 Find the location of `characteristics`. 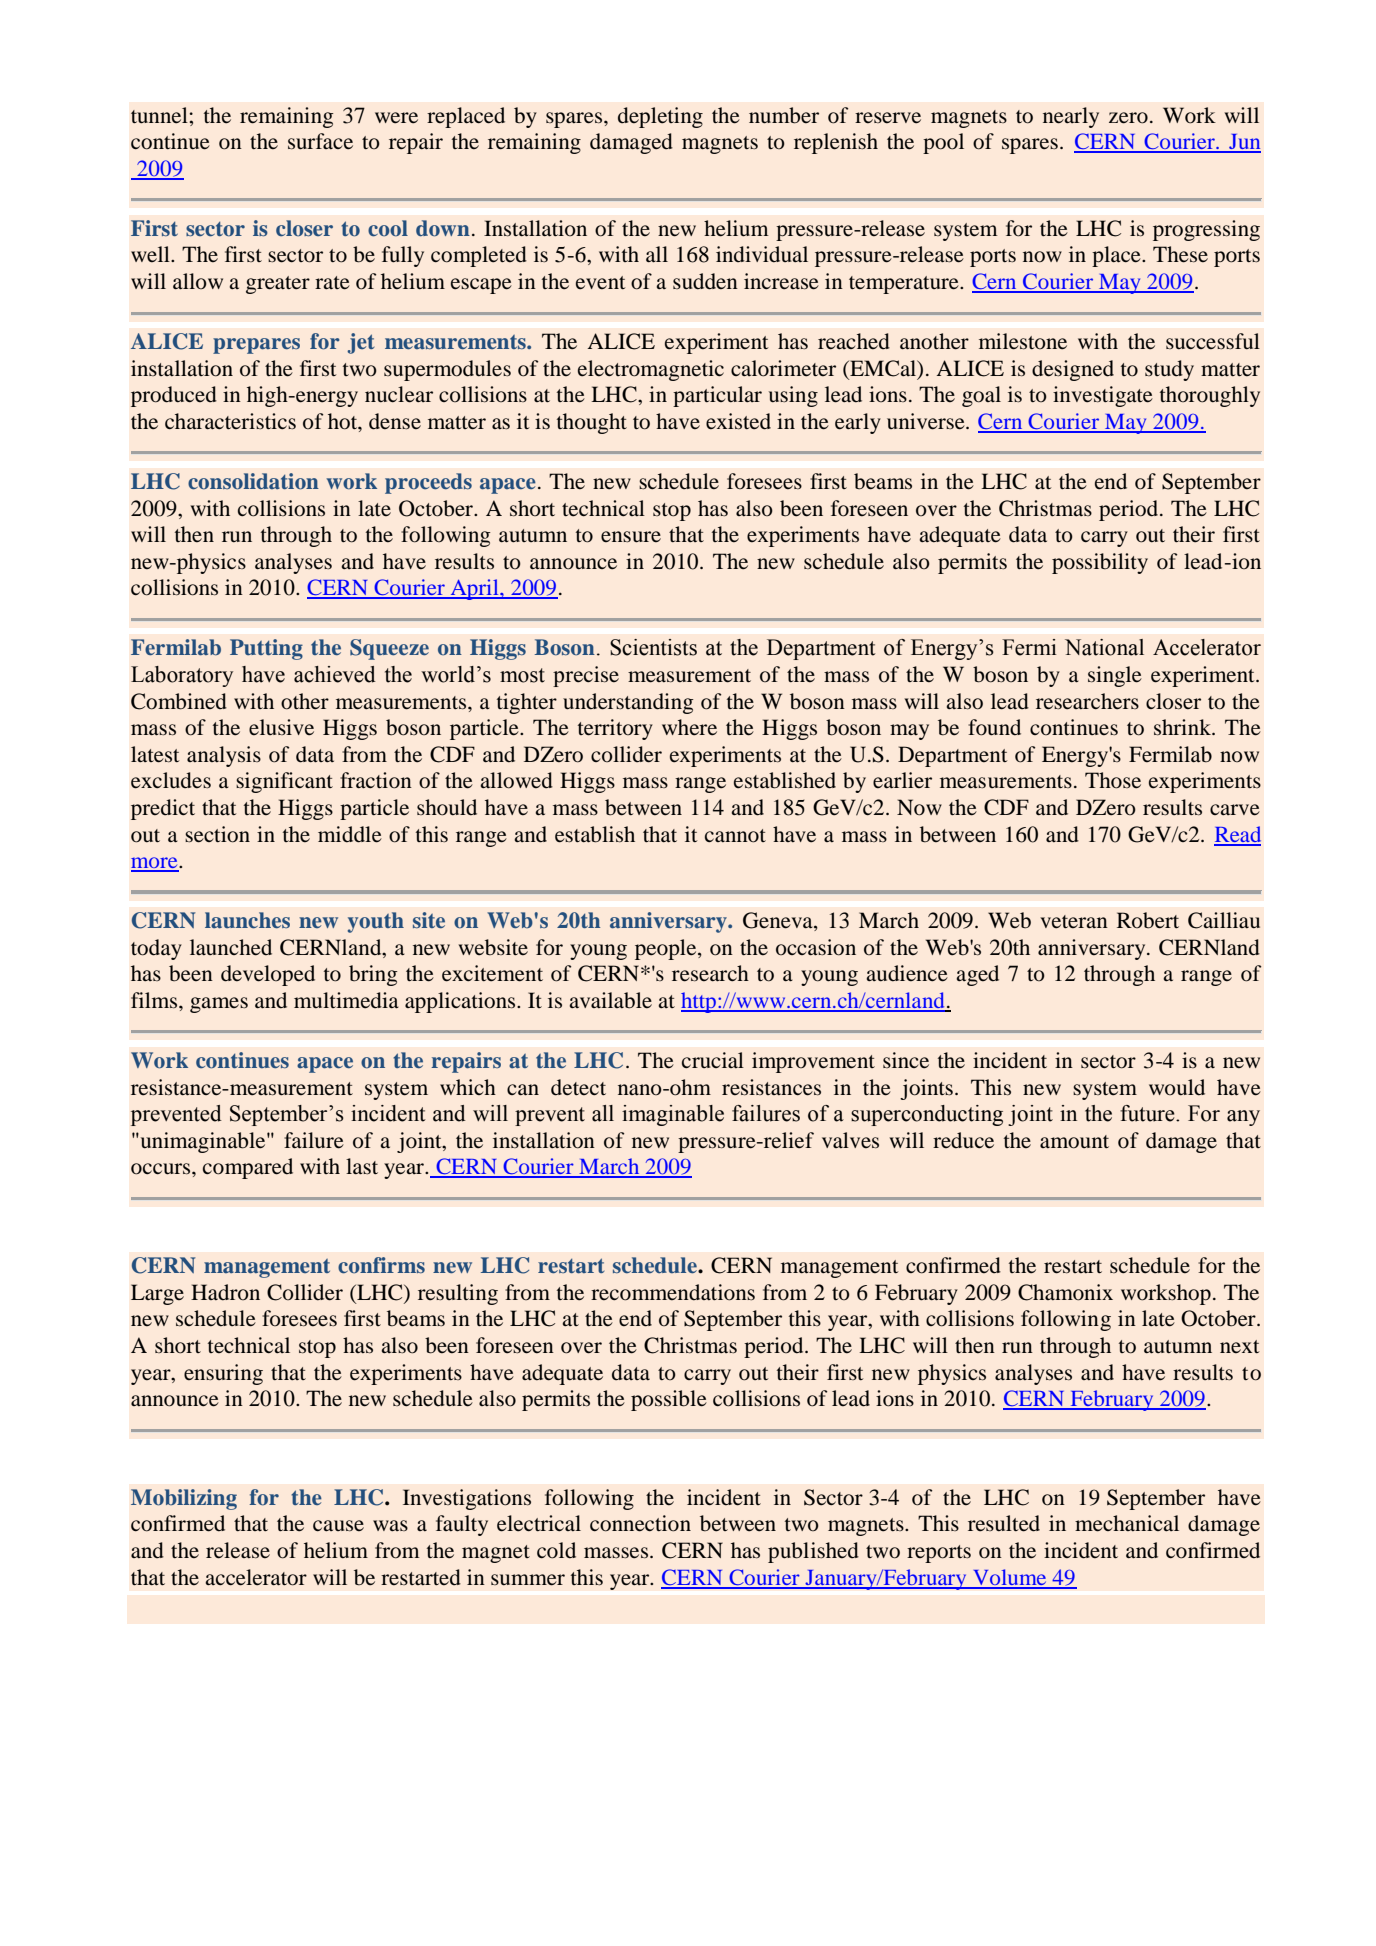

characteristics is located at coordinates (230, 421).
